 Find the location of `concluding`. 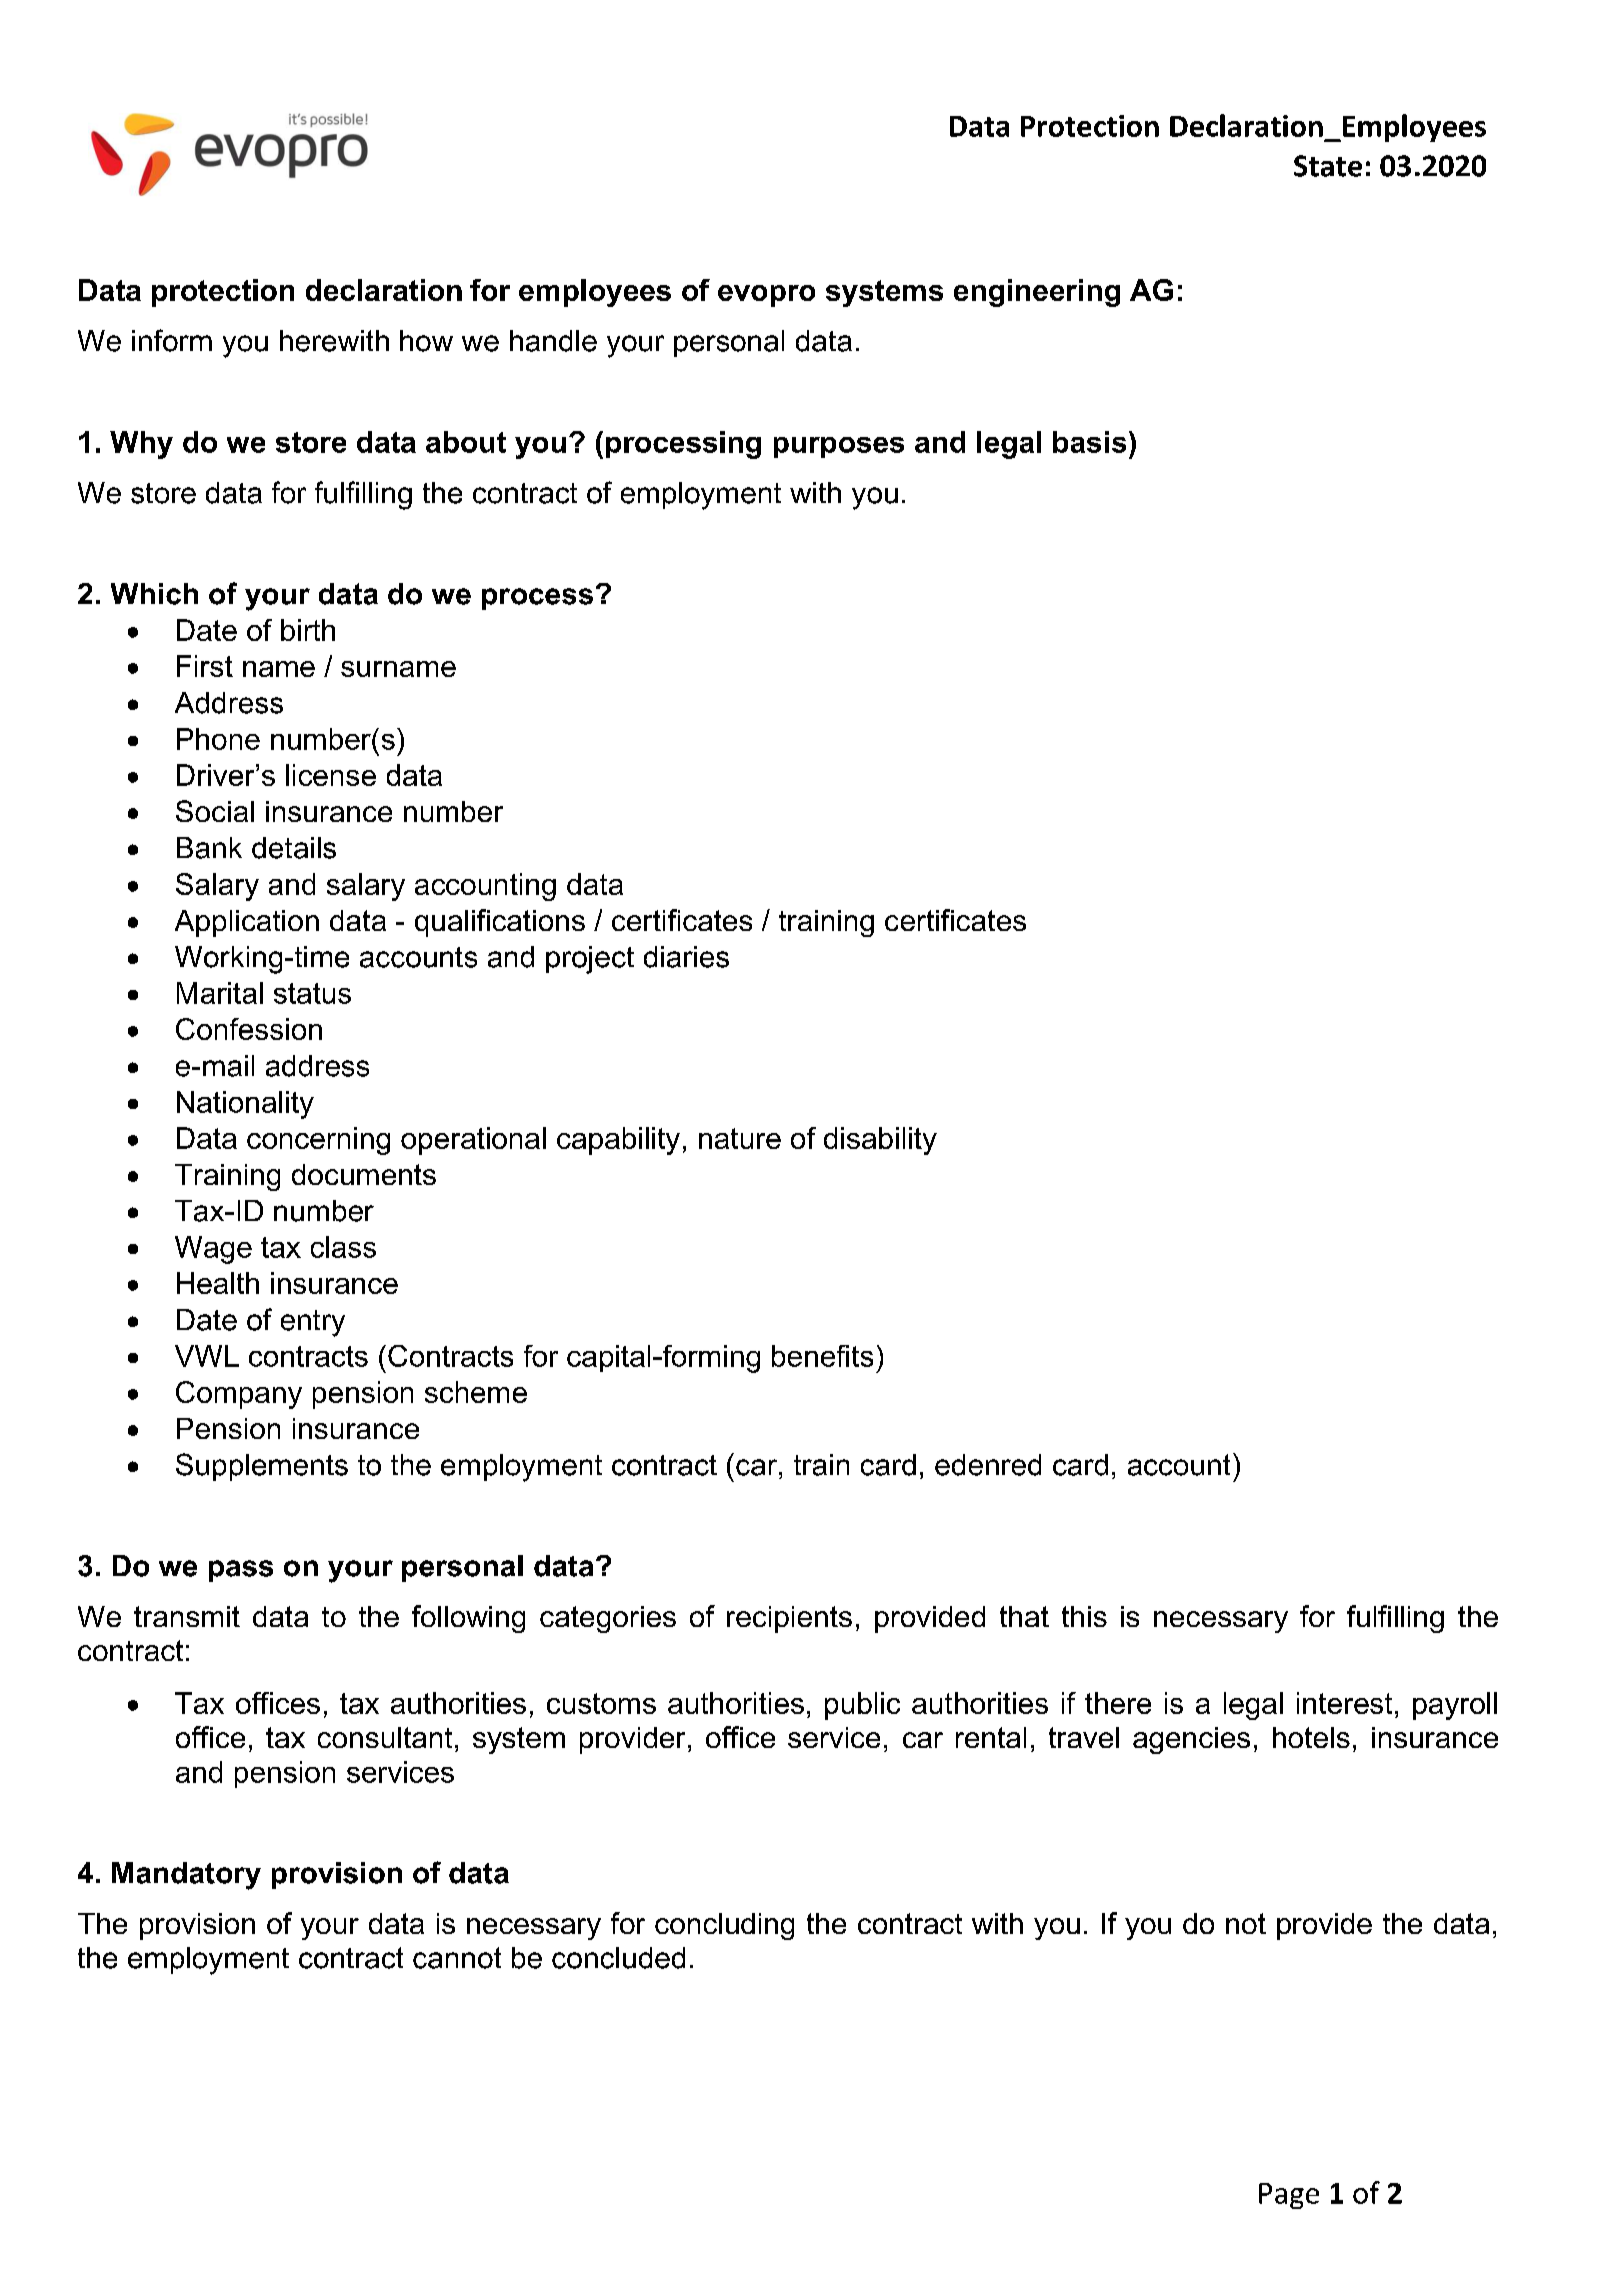

concluding is located at coordinates (724, 1926).
